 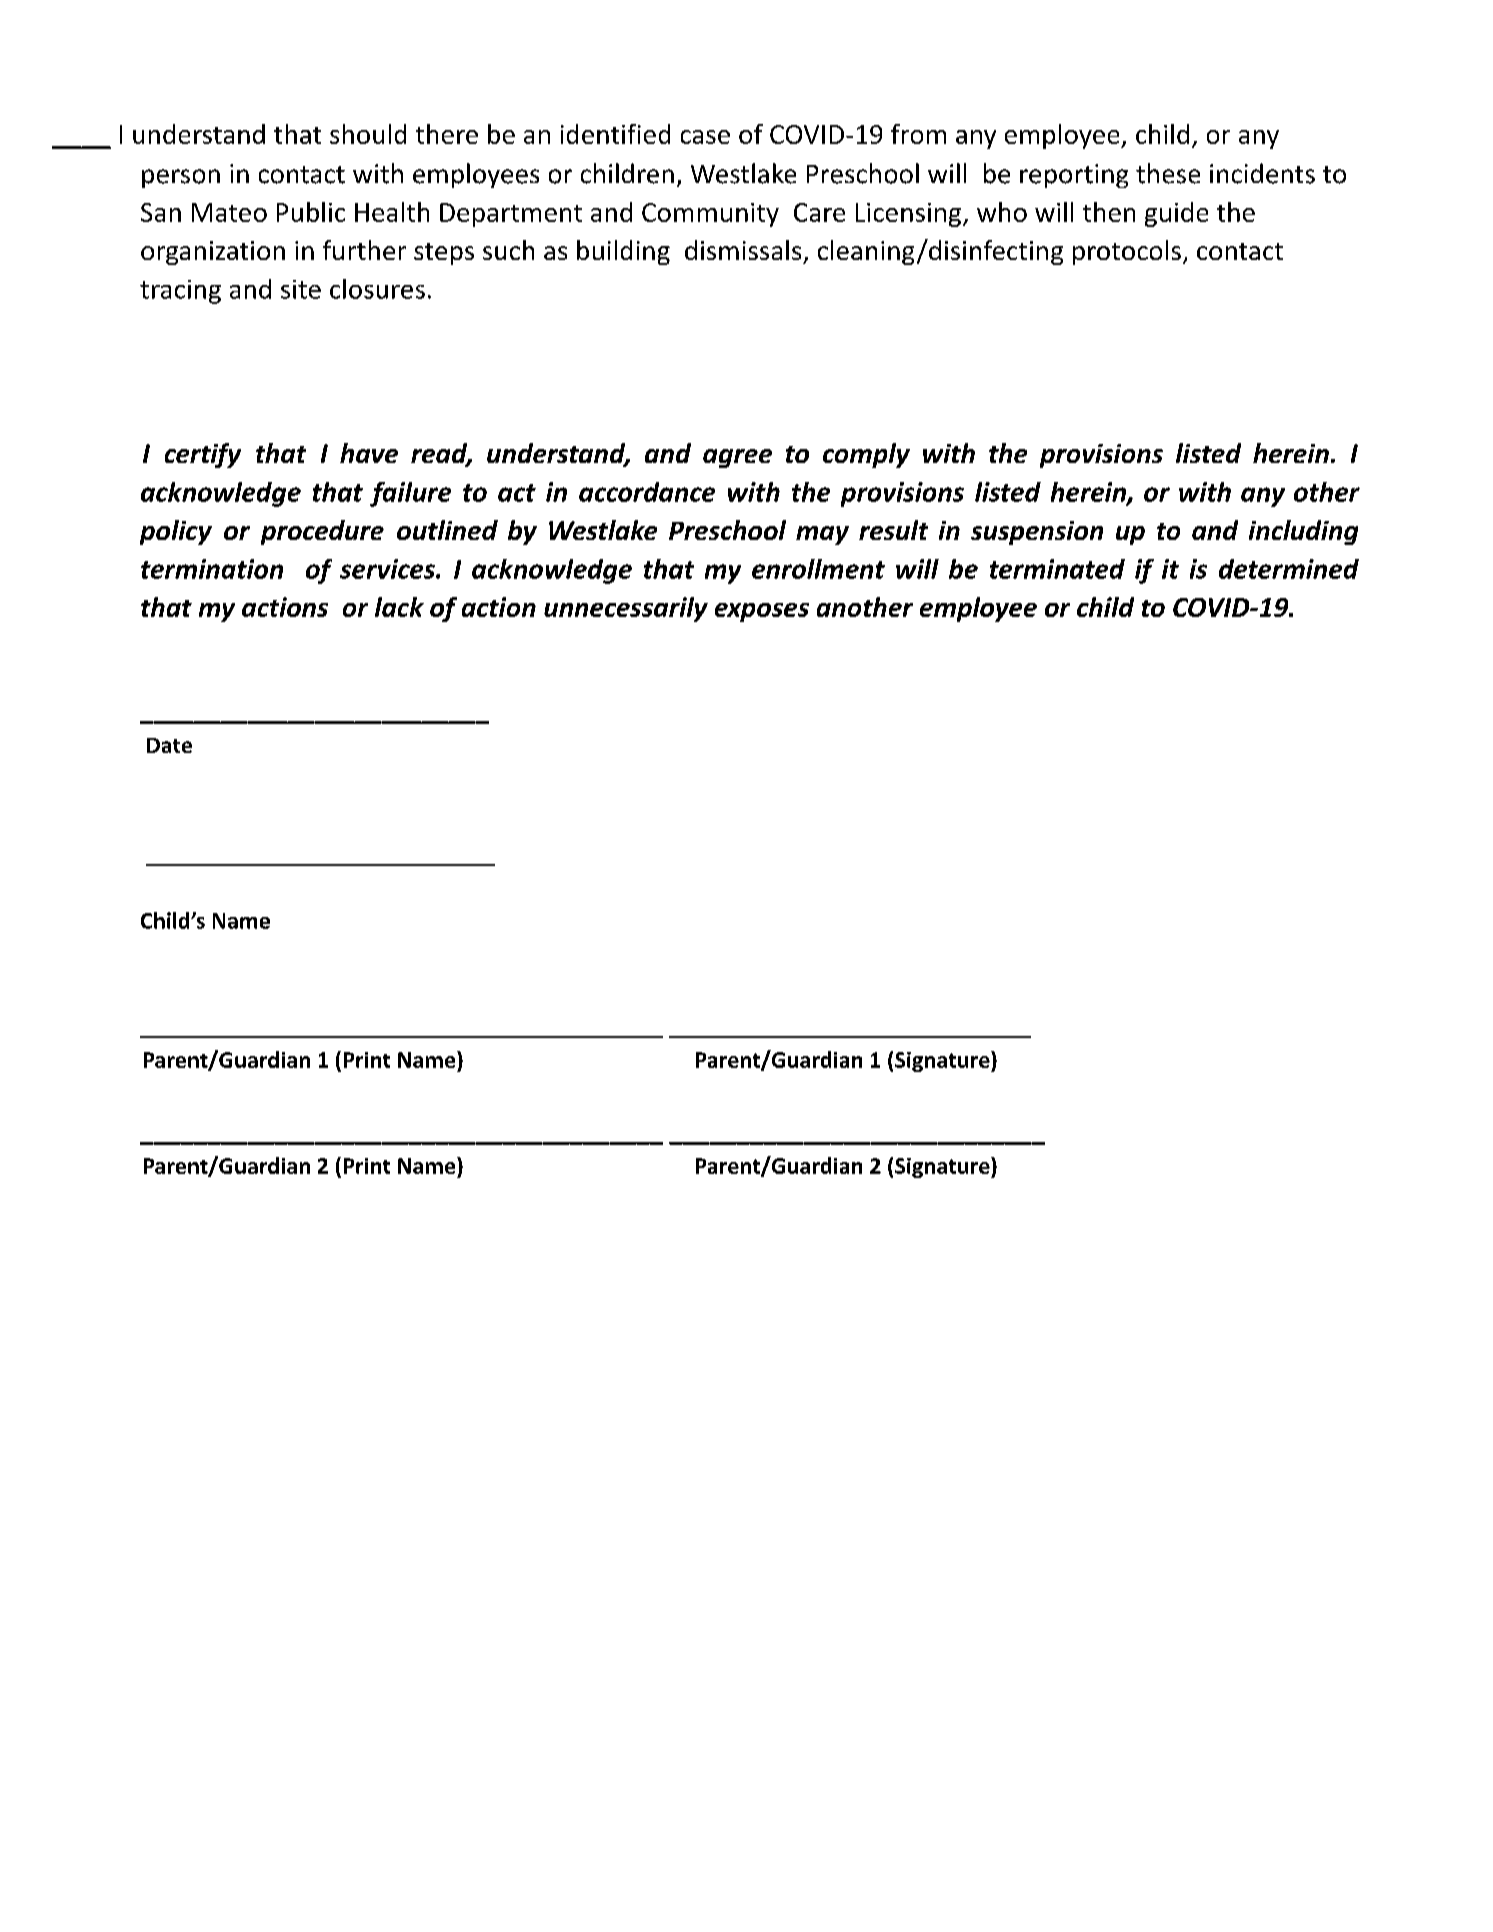 I want to click on protocols, so click(x=1127, y=252).
